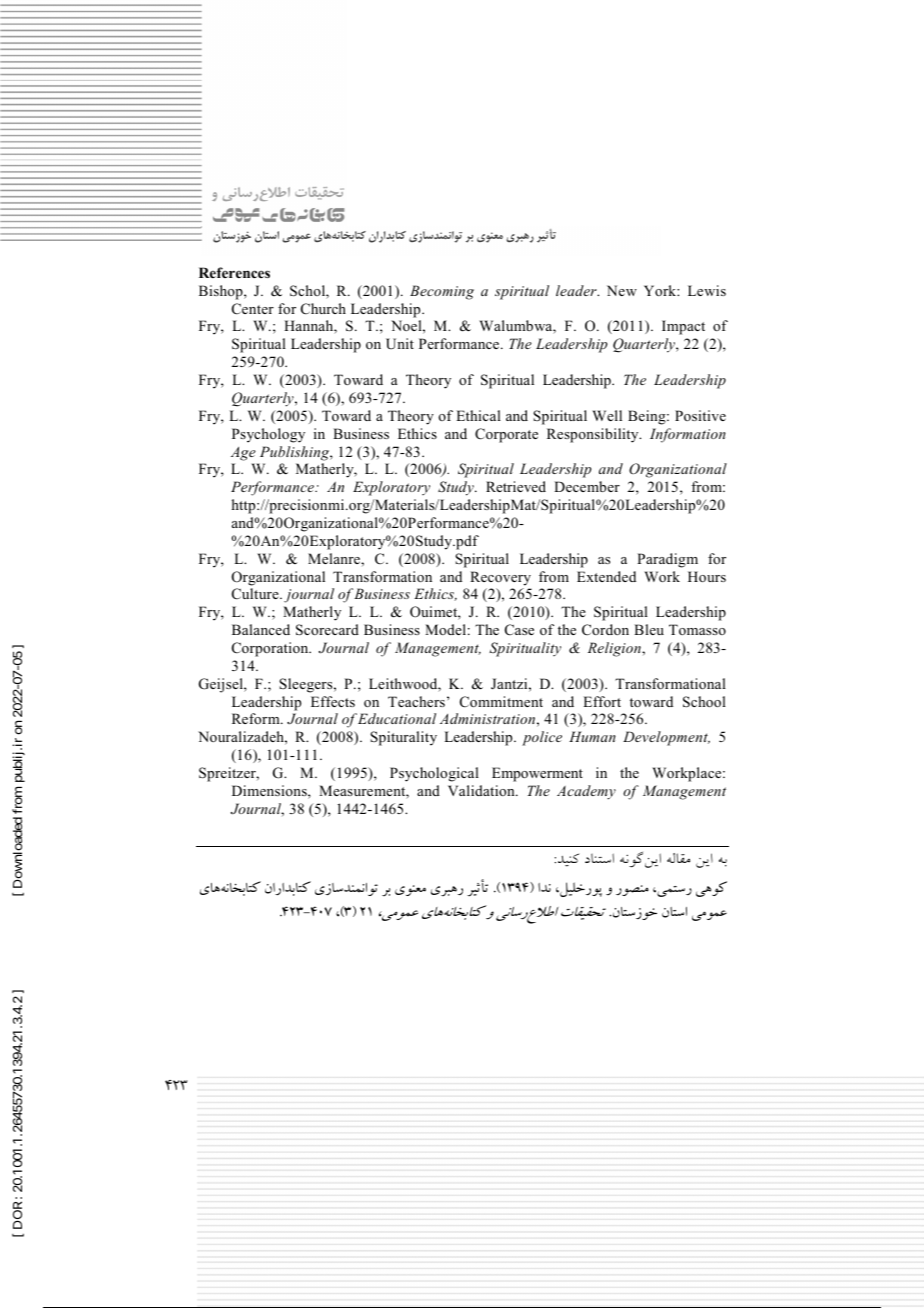 The height and width of the screenshot is (1308, 924). What do you see at coordinates (649, 629) in the screenshot?
I see `Bleu` at bounding box center [649, 629].
